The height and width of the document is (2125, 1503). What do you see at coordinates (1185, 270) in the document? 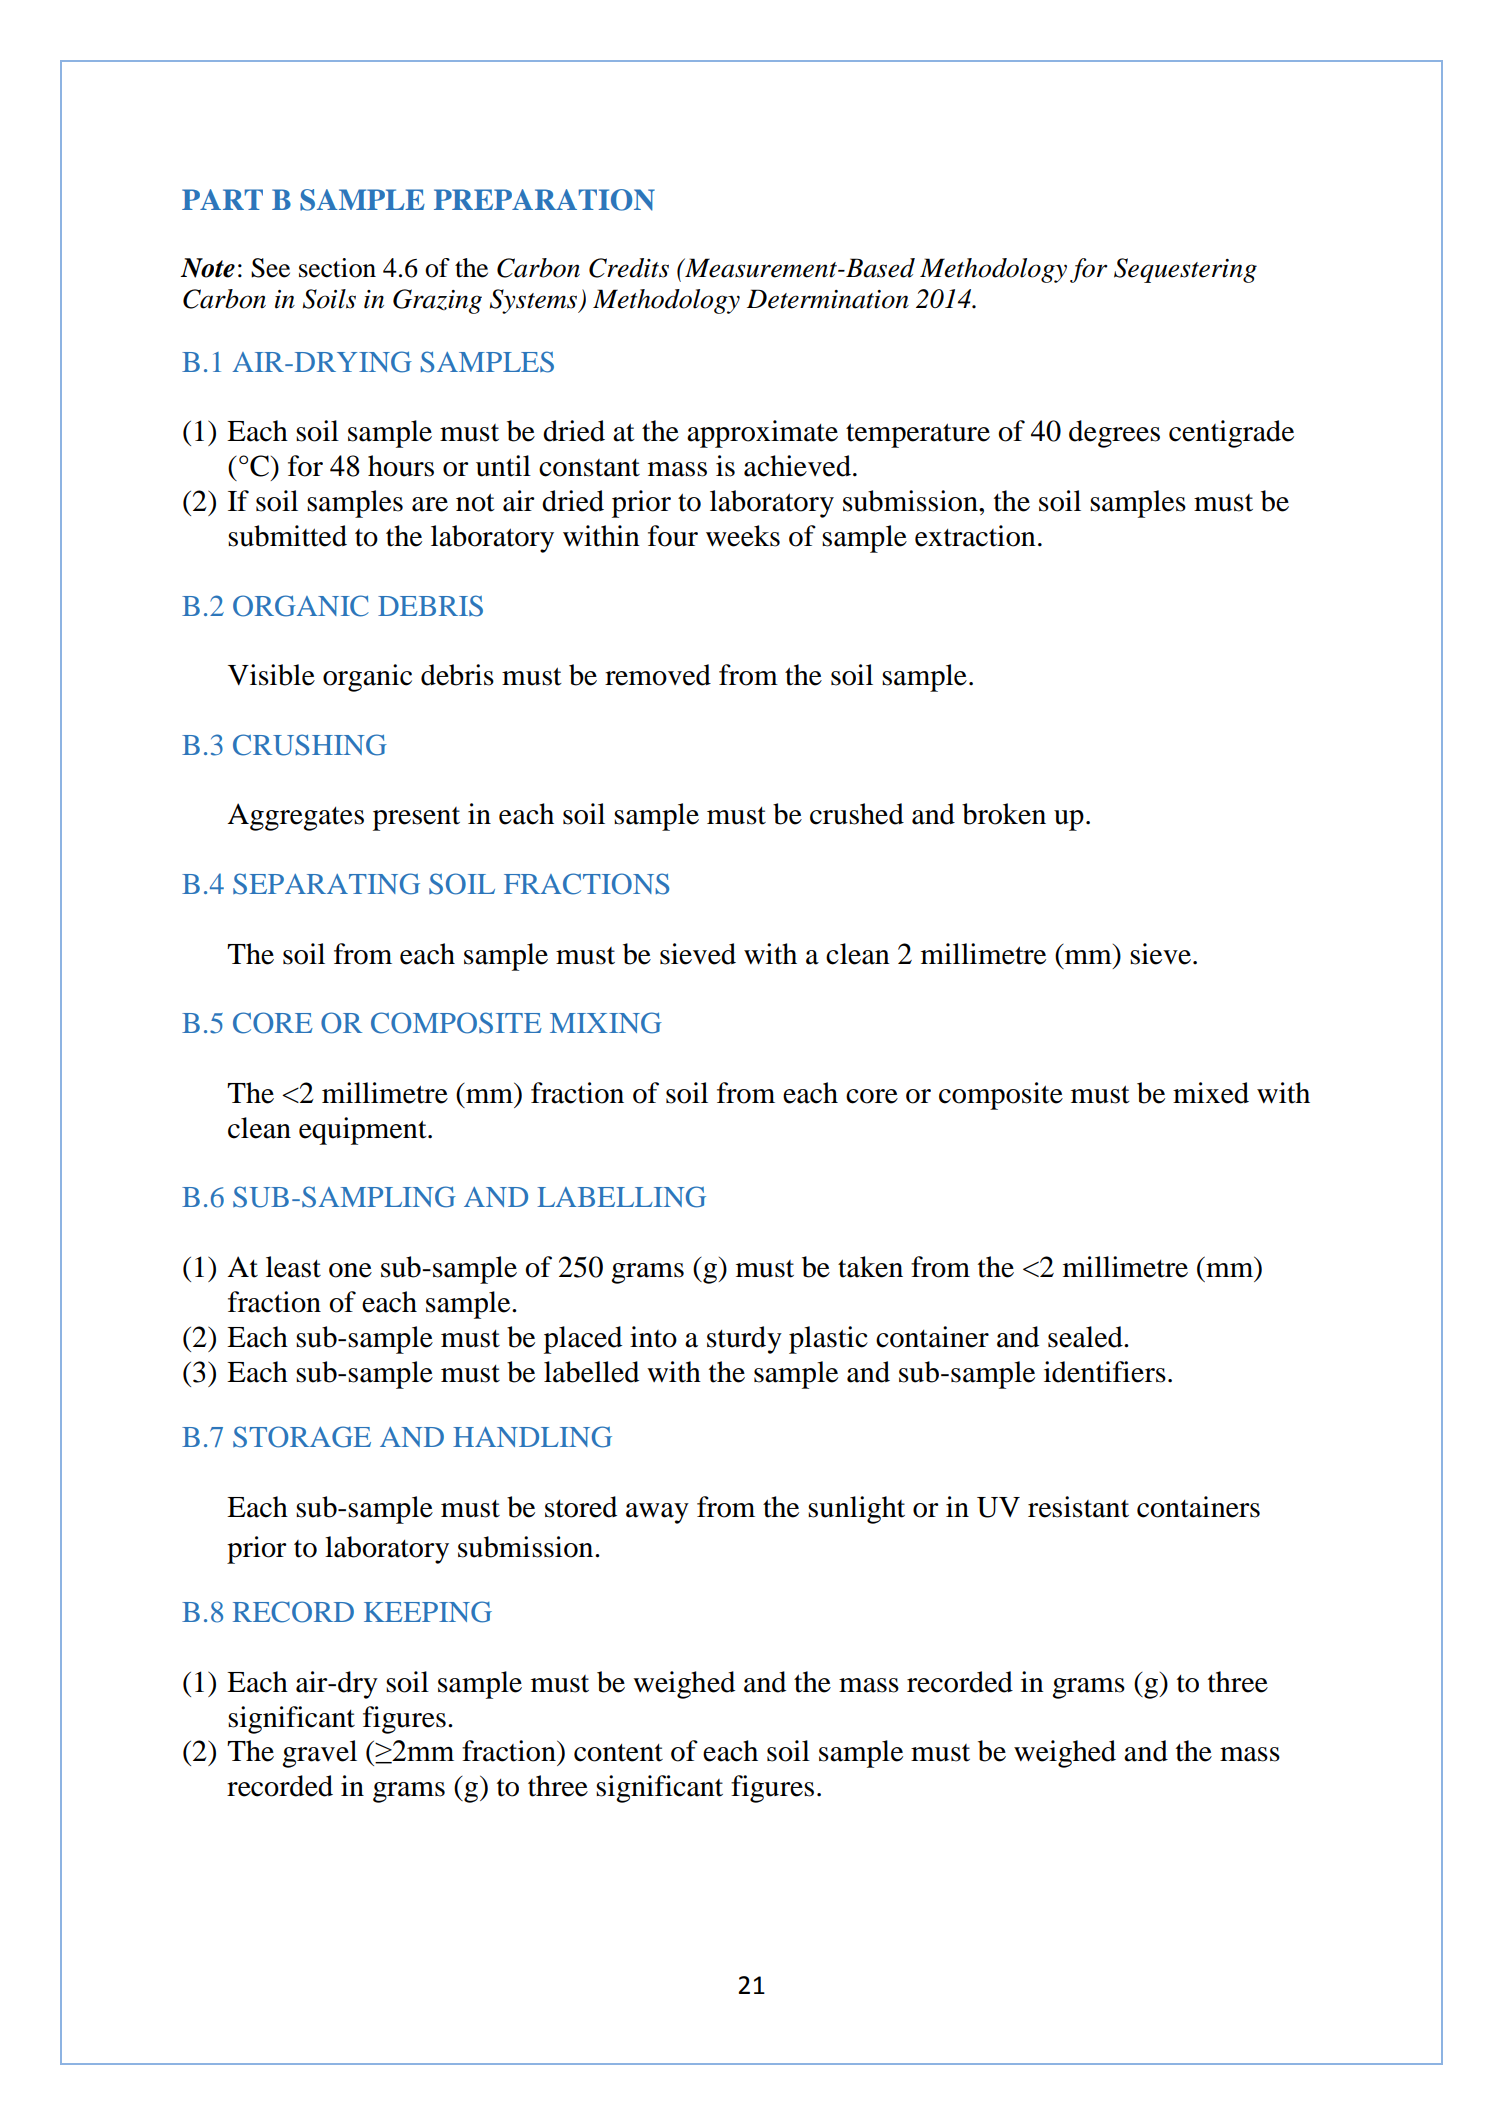
I see `Sequestering` at bounding box center [1185, 270].
